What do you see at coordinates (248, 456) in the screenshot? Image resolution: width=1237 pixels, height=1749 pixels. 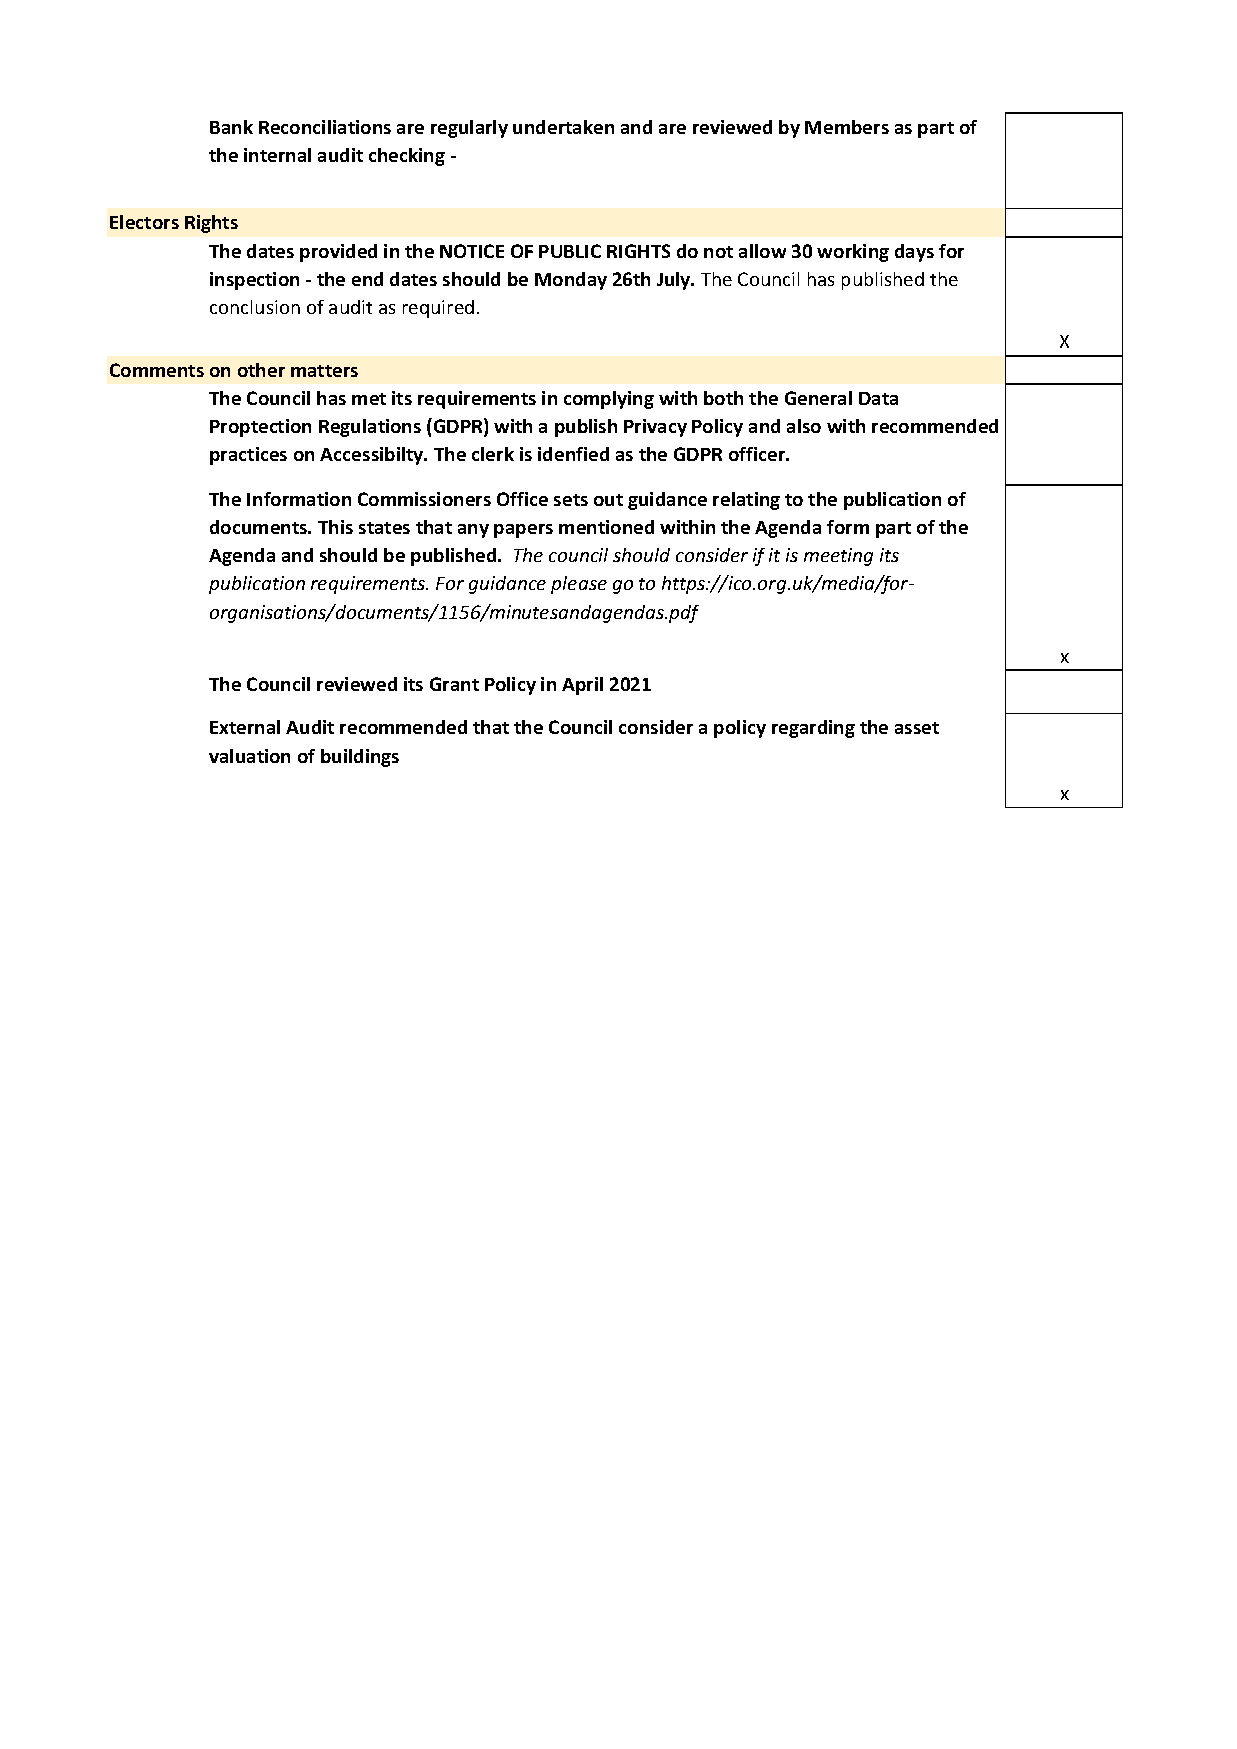 I see `practices` at bounding box center [248, 456].
